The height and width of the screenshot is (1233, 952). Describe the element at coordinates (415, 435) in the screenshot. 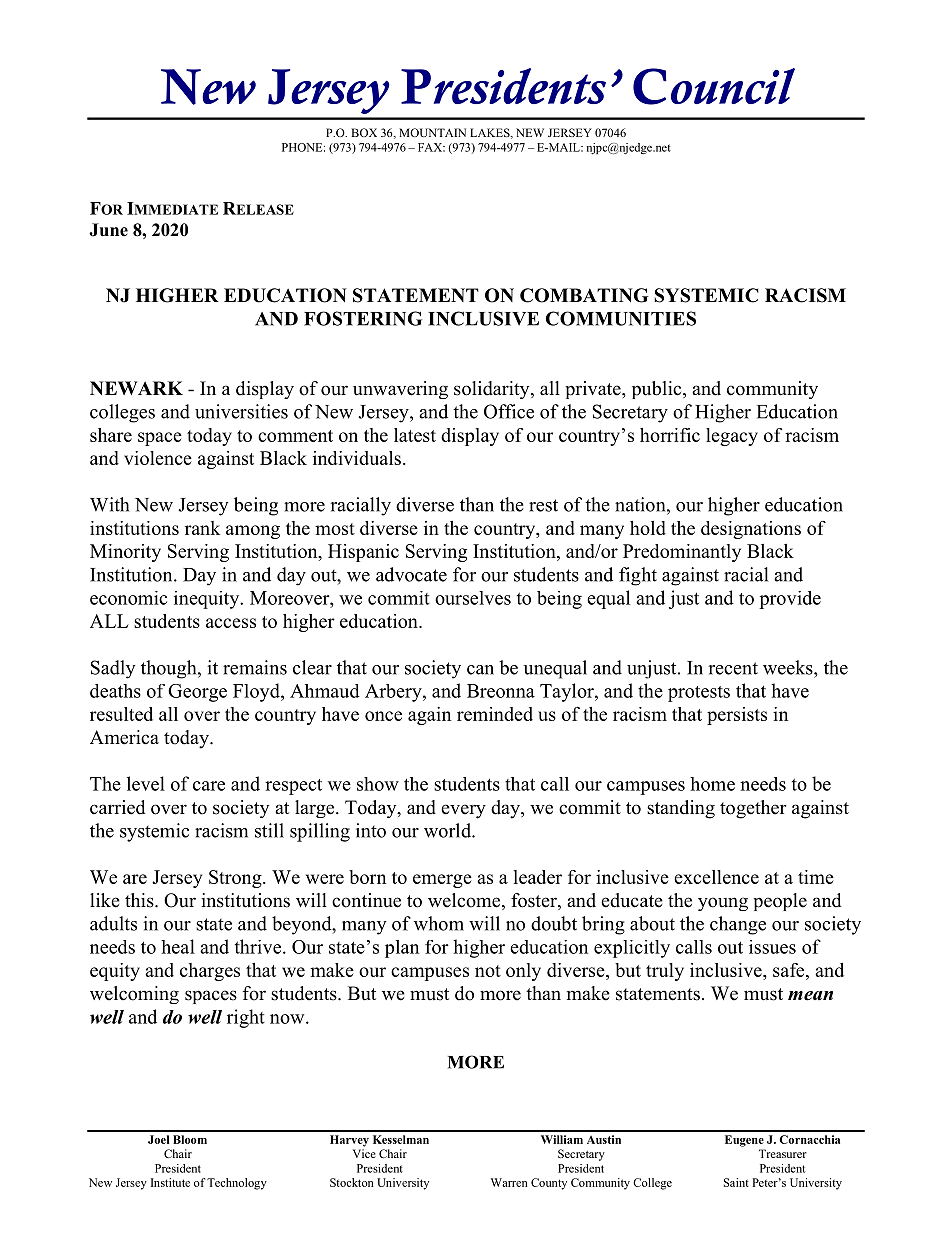

I see `latest` at that location.
